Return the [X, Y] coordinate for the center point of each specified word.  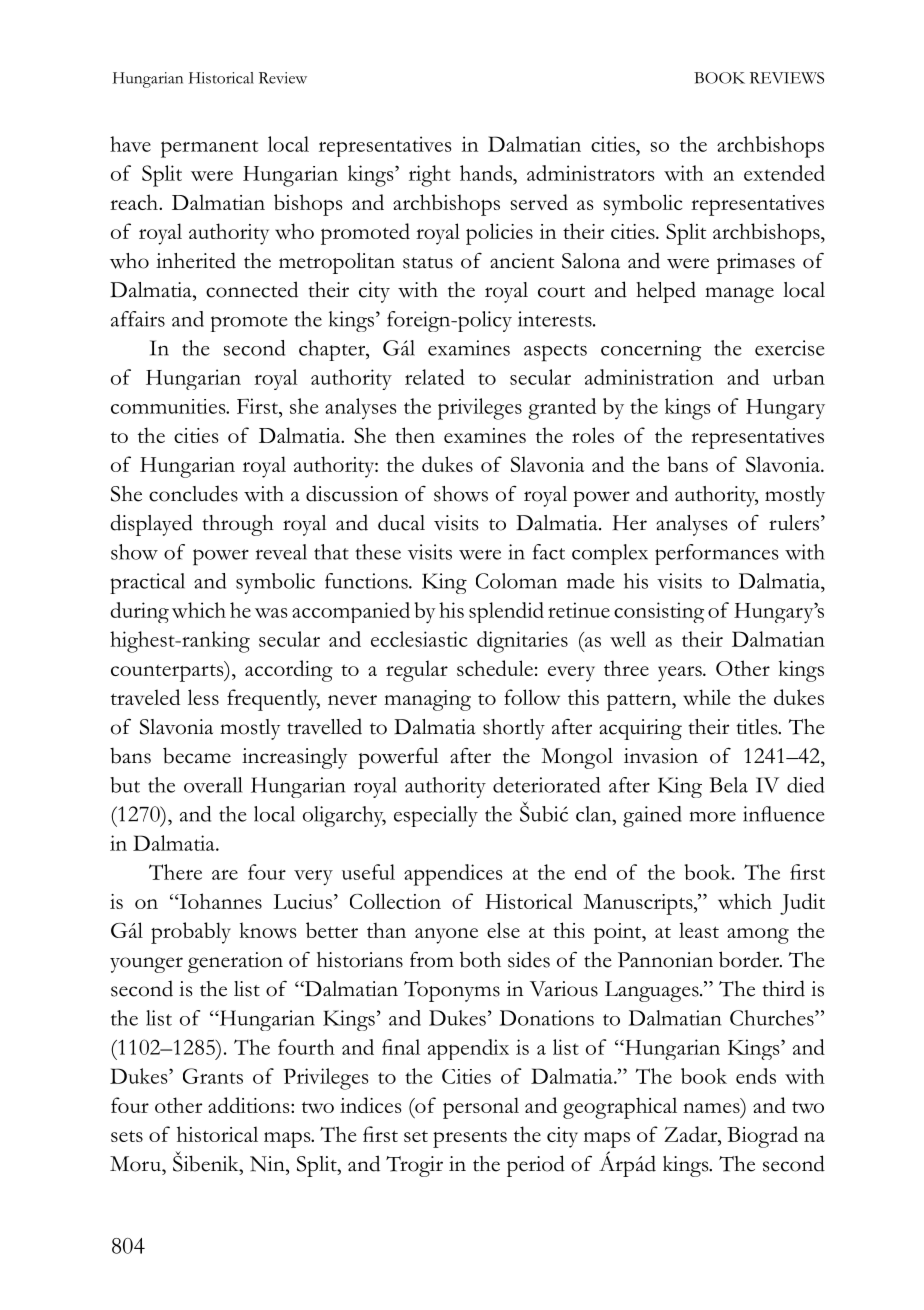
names [711, 1108]
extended [784, 173]
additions [250, 1105]
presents [470, 1139]
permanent [209, 149]
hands [487, 173]
